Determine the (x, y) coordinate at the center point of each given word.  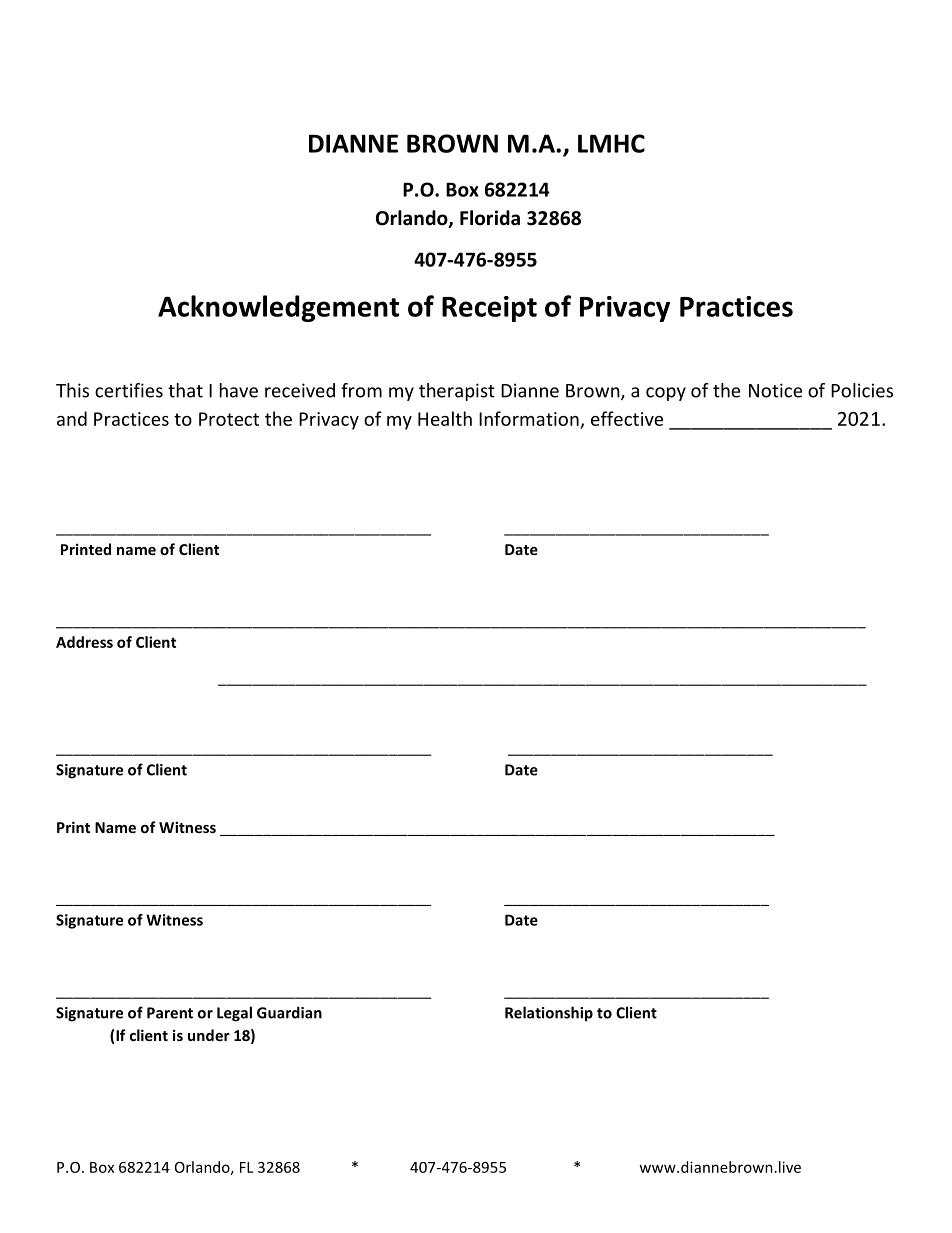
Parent (170, 1013)
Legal (234, 1014)
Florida (490, 218)
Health (445, 418)
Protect (229, 419)
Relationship (549, 1014)
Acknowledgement (278, 308)
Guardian (289, 1012)
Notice (775, 390)
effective (627, 418)
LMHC (611, 143)
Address (84, 642)
